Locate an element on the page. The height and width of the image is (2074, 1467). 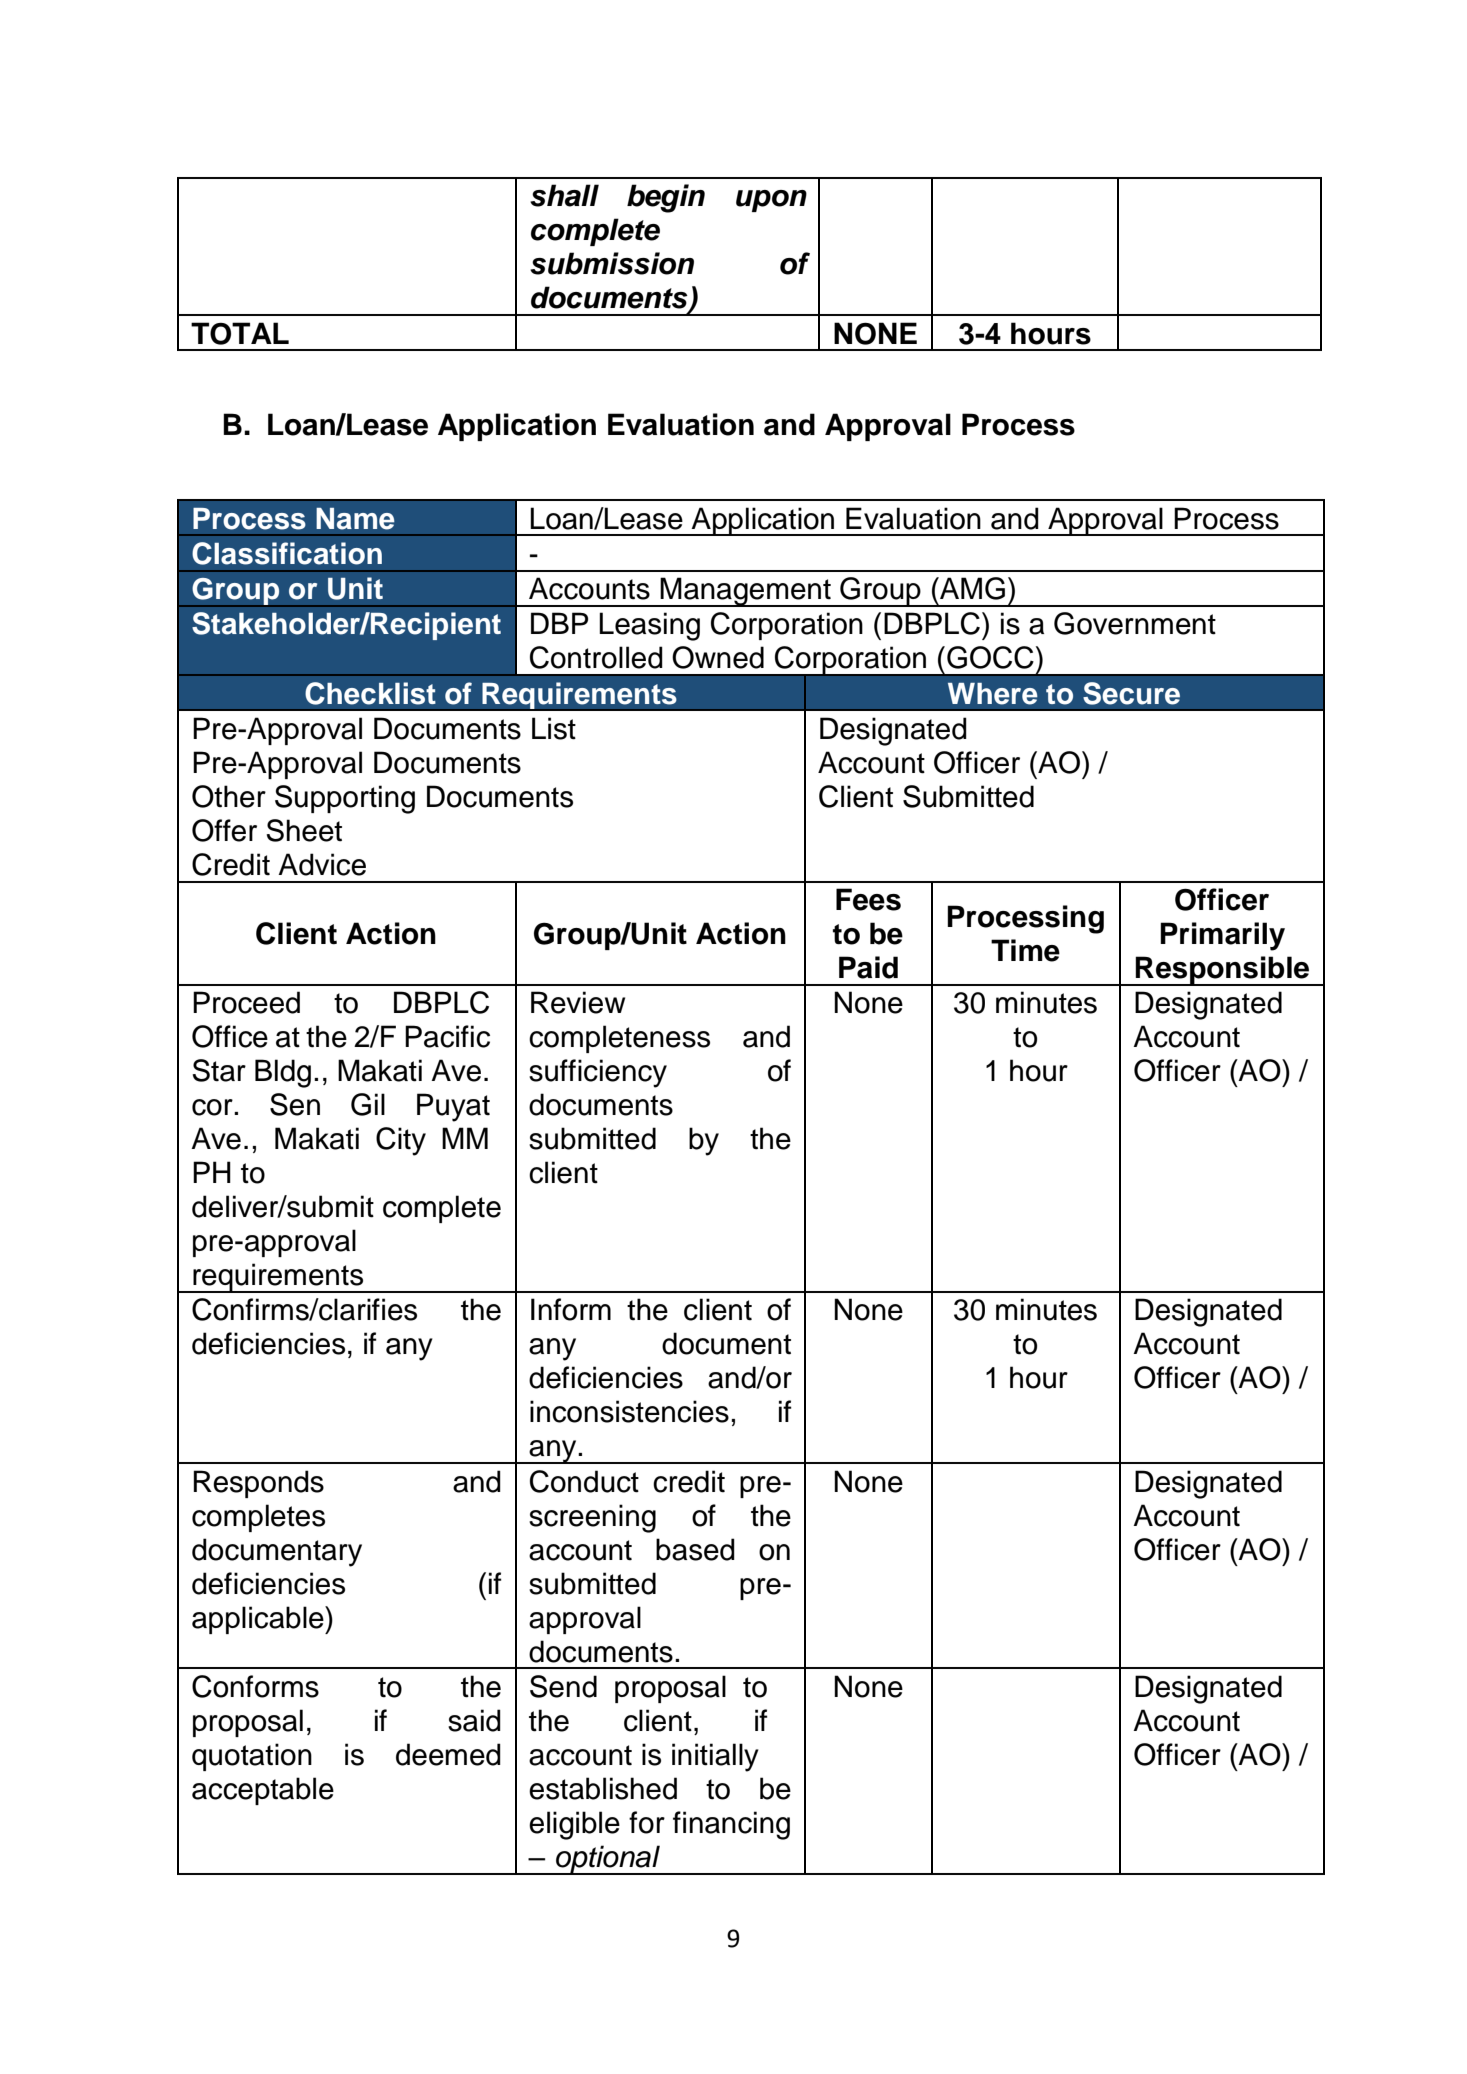
Supporting is located at coordinates (345, 799).
